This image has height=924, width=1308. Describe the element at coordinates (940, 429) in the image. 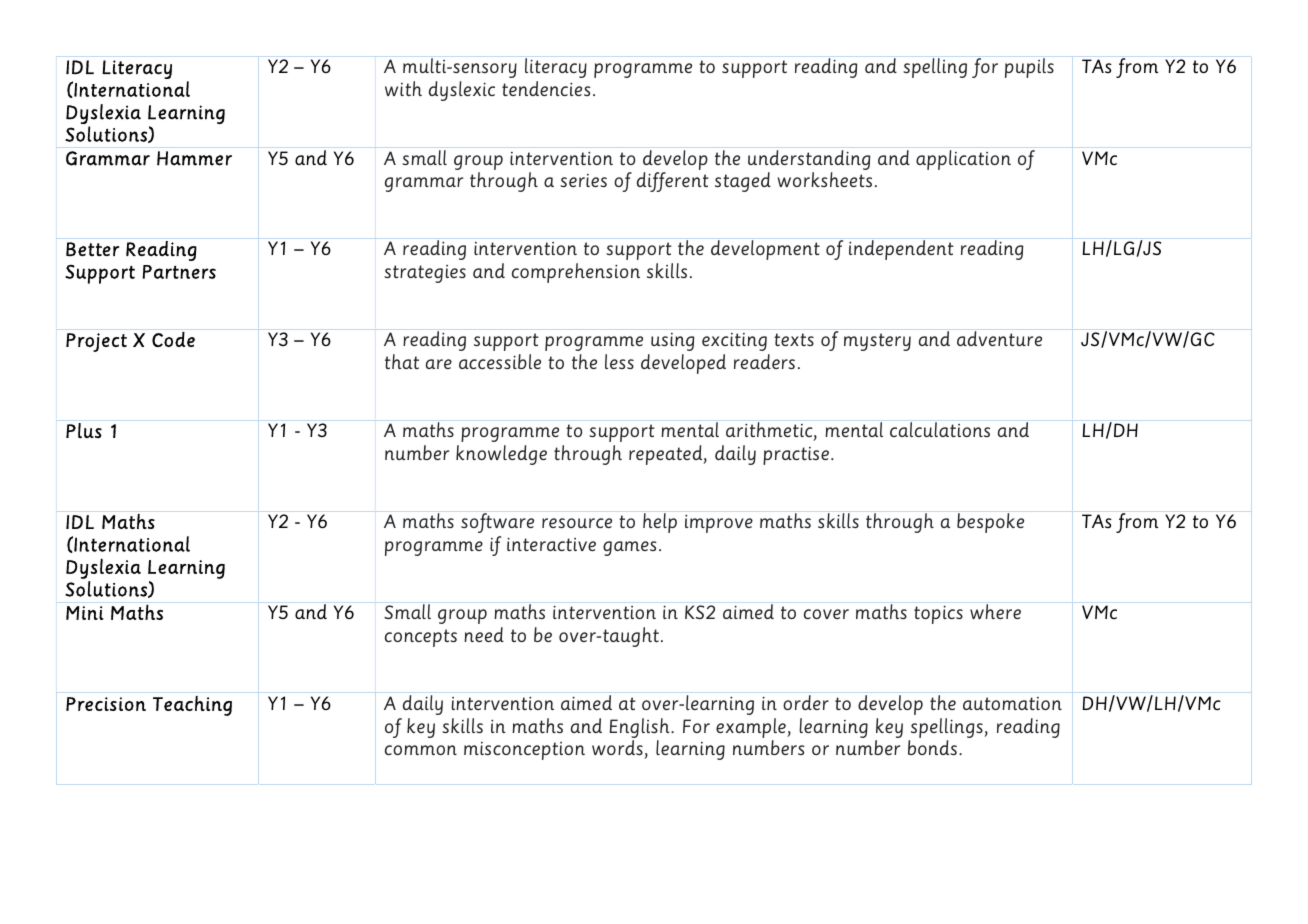

I see `calculations` at that location.
